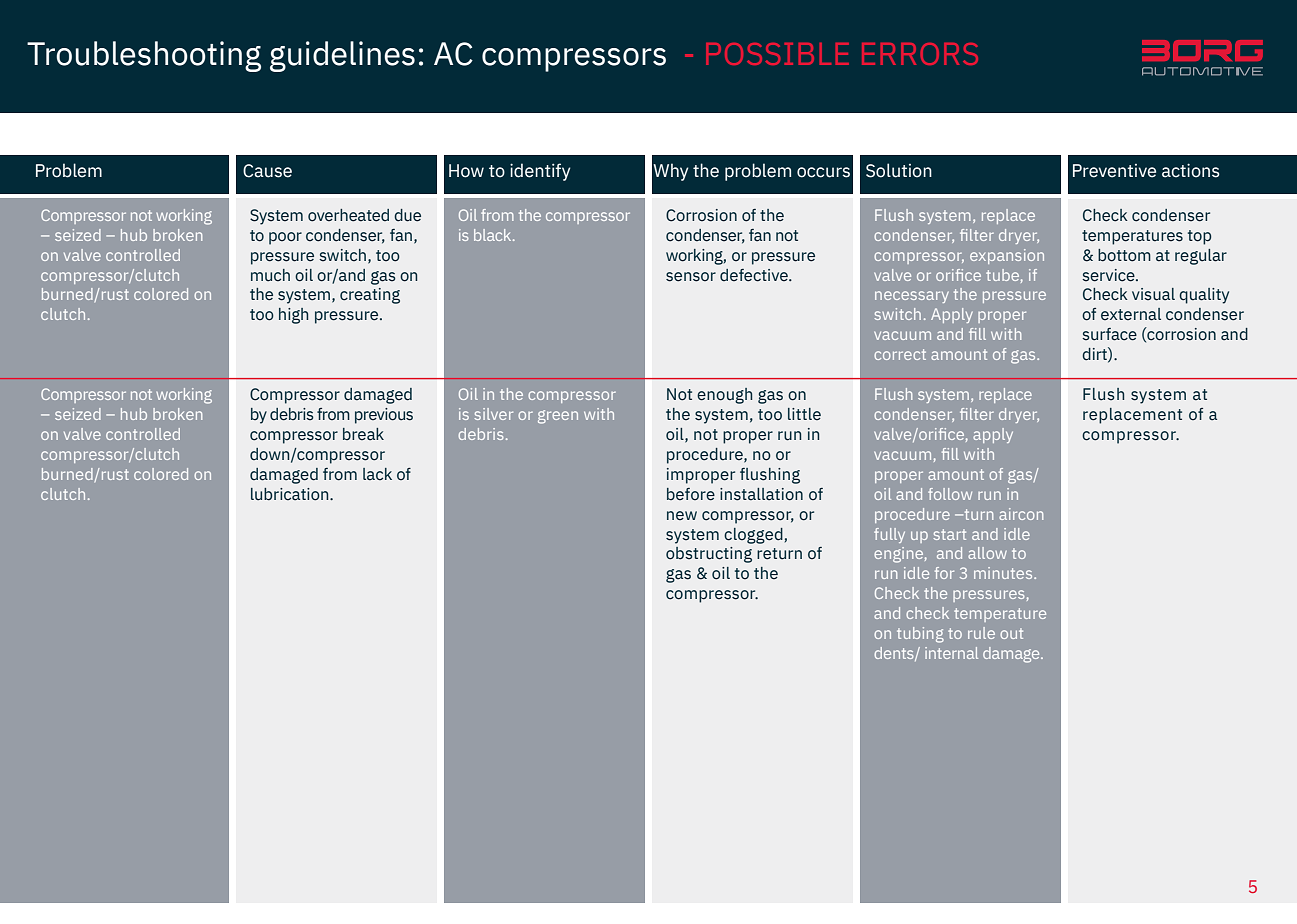  What do you see at coordinates (920, 54) in the page?
I see `ERRORS` at bounding box center [920, 54].
